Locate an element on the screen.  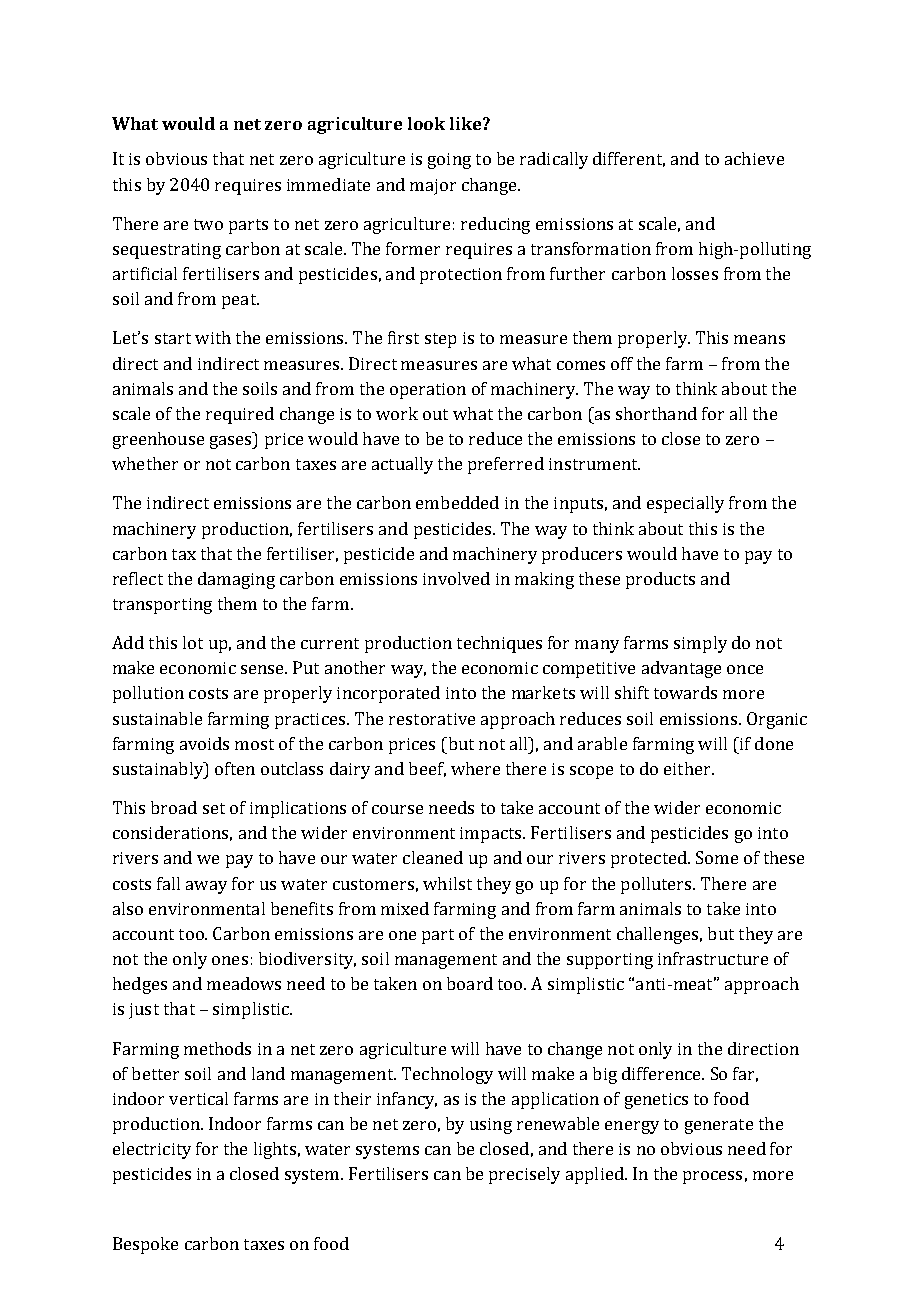
shorthand is located at coordinates (656, 413).
